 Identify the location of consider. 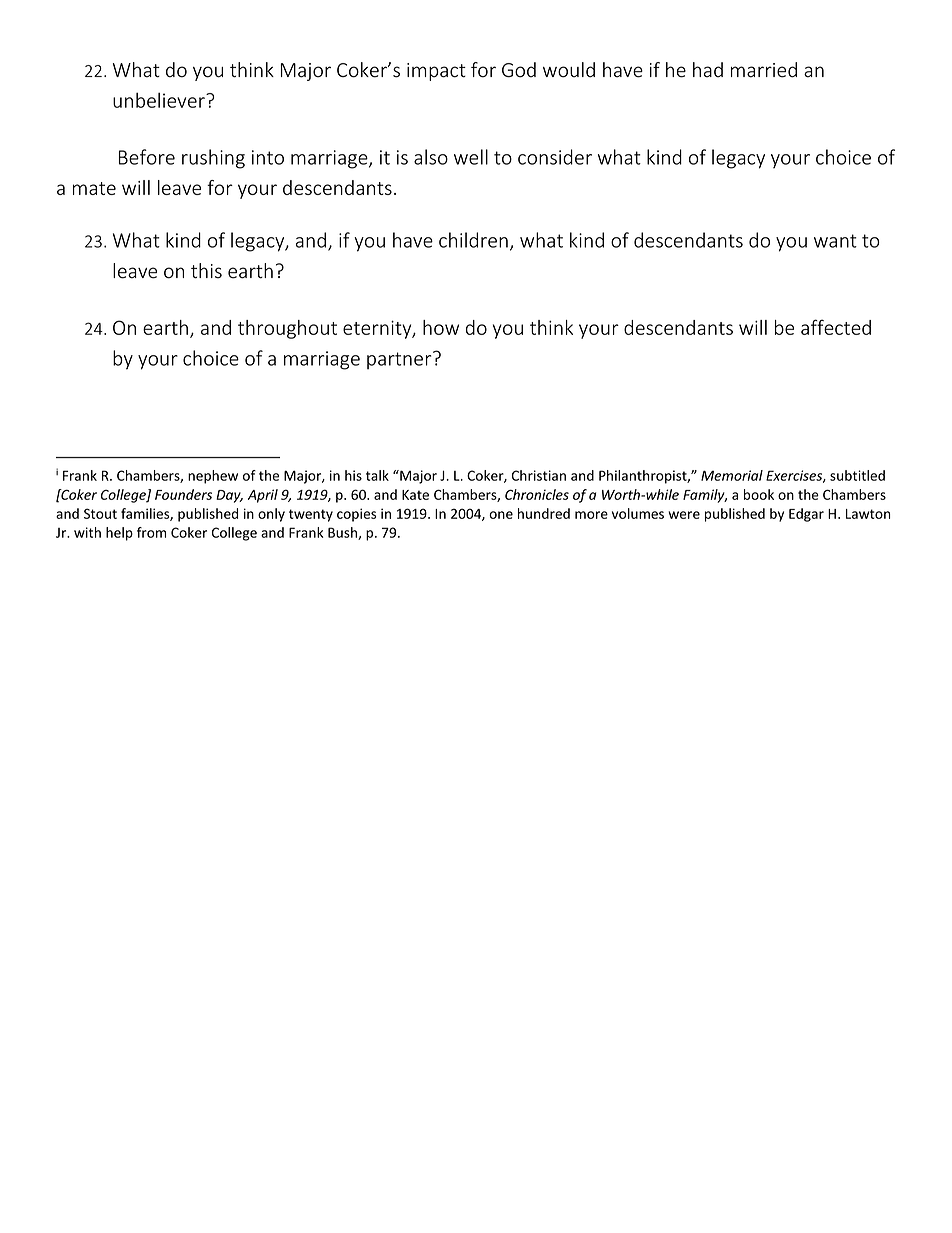
(555, 157).
